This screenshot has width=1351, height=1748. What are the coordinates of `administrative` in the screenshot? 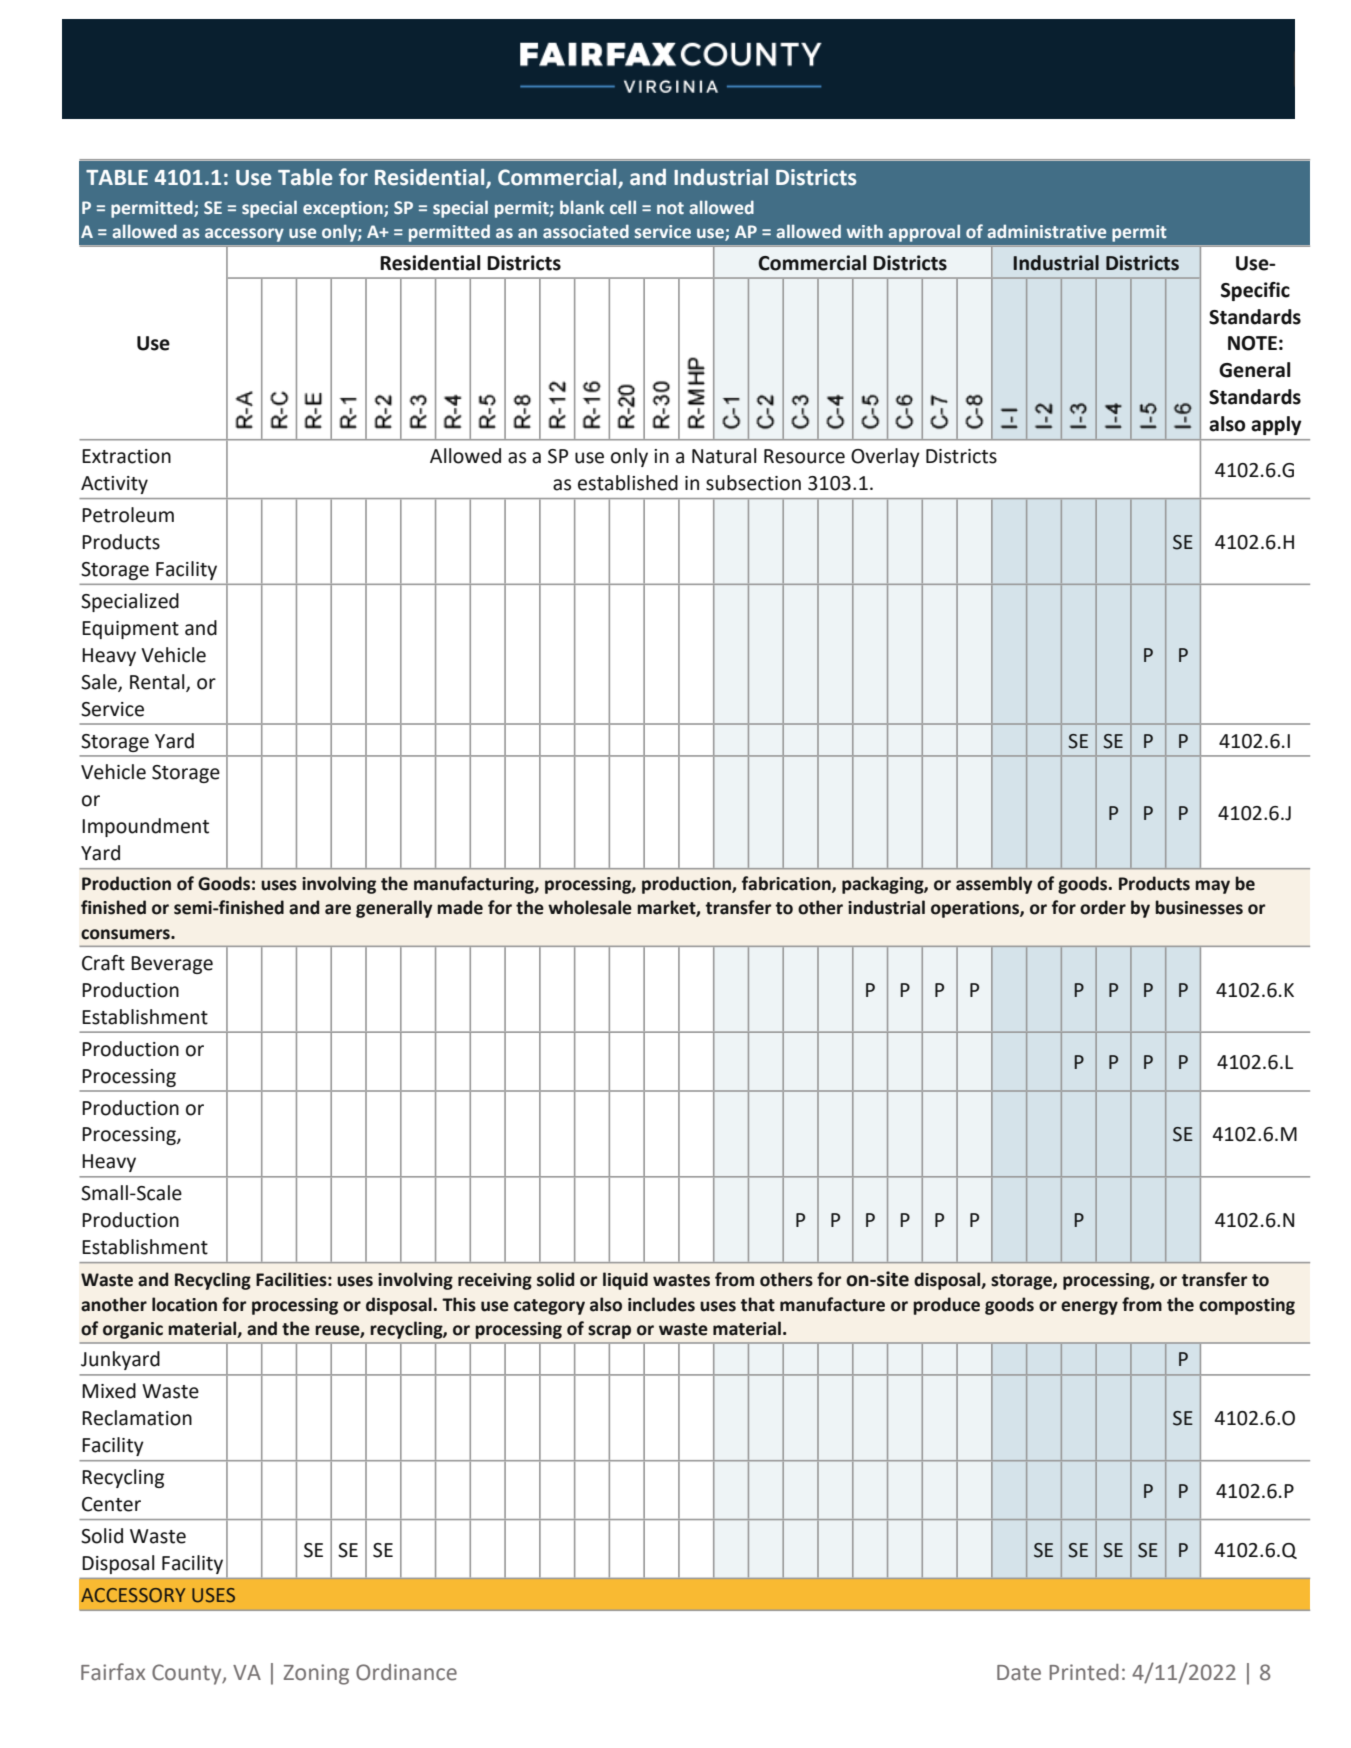 It's located at (1046, 231).
